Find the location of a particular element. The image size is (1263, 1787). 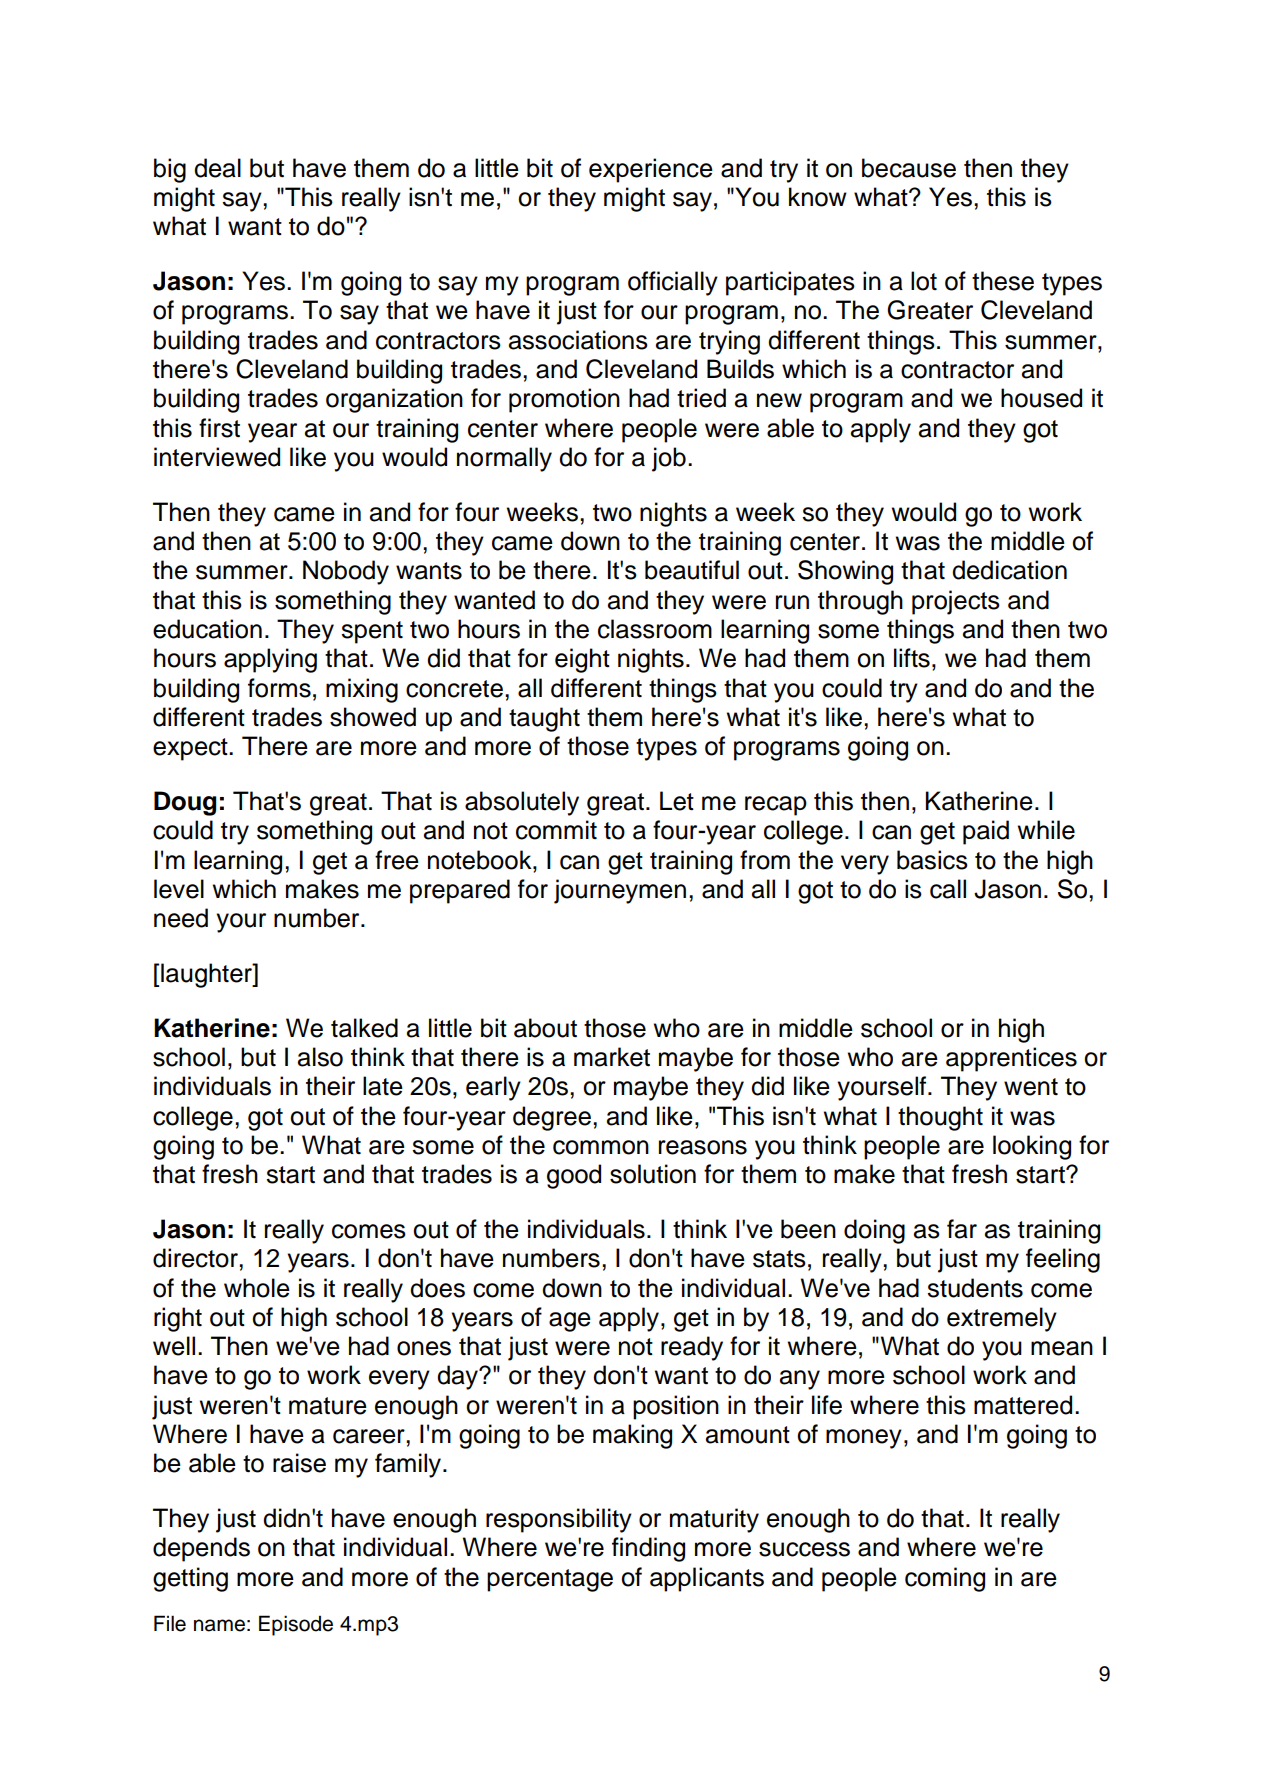

Episode is located at coordinates (296, 1625).
